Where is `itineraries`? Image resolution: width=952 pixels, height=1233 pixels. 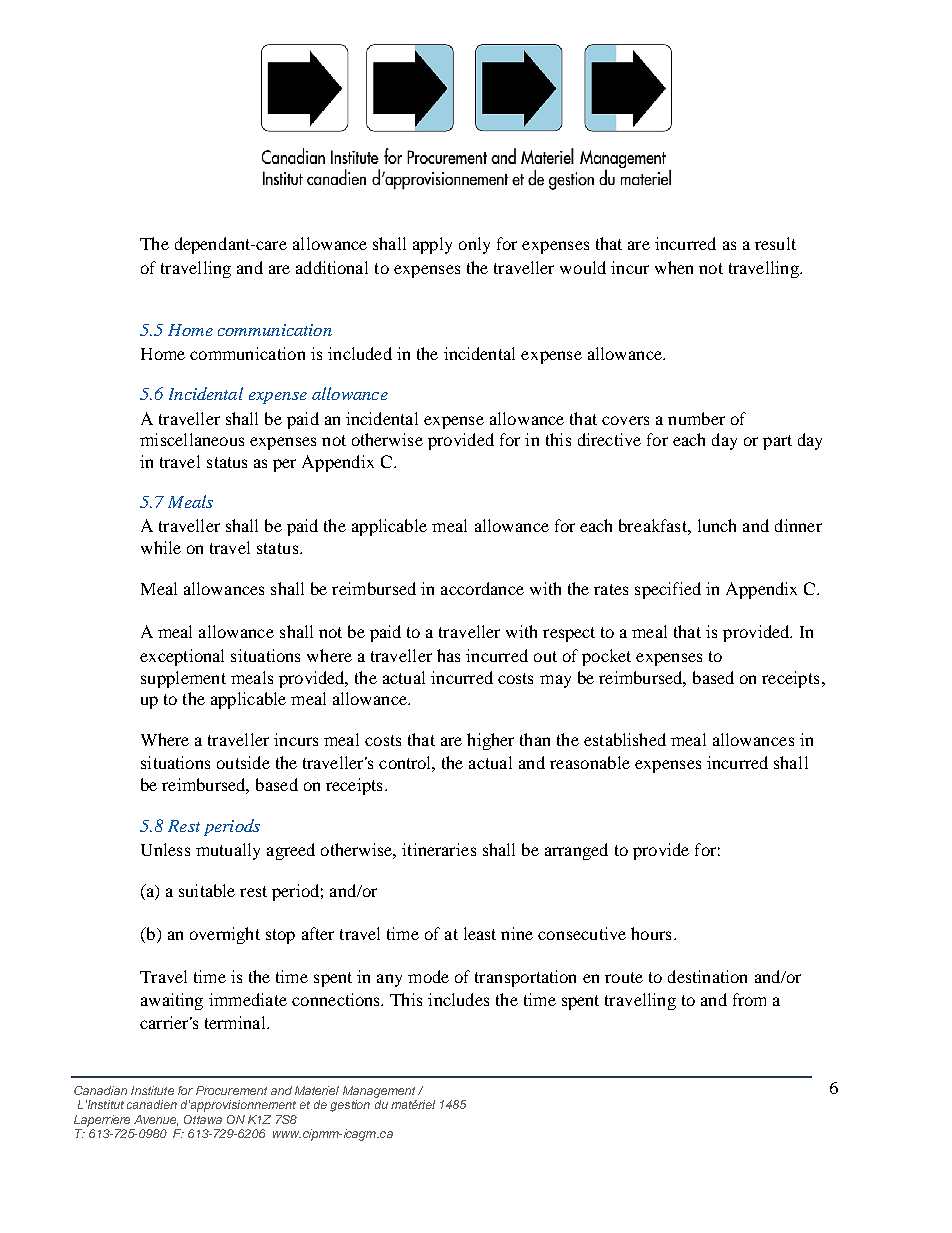
itineraries is located at coordinates (439, 849).
